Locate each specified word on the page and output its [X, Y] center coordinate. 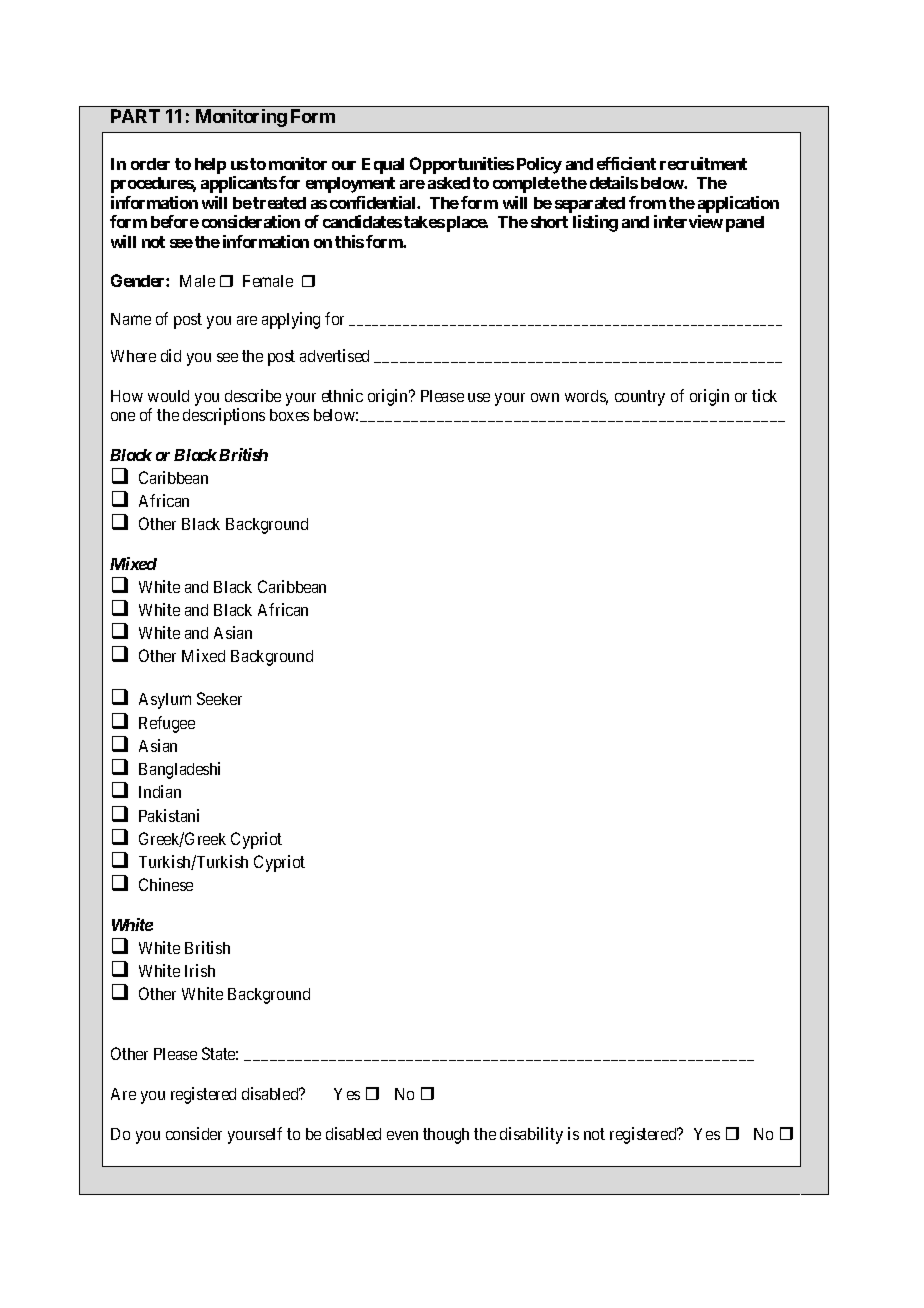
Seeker [219, 698]
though [446, 1136]
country [640, 398]
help [210, 166]
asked [449, 183]
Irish [200, 970]
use [479, 397]
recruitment [703, 163]
